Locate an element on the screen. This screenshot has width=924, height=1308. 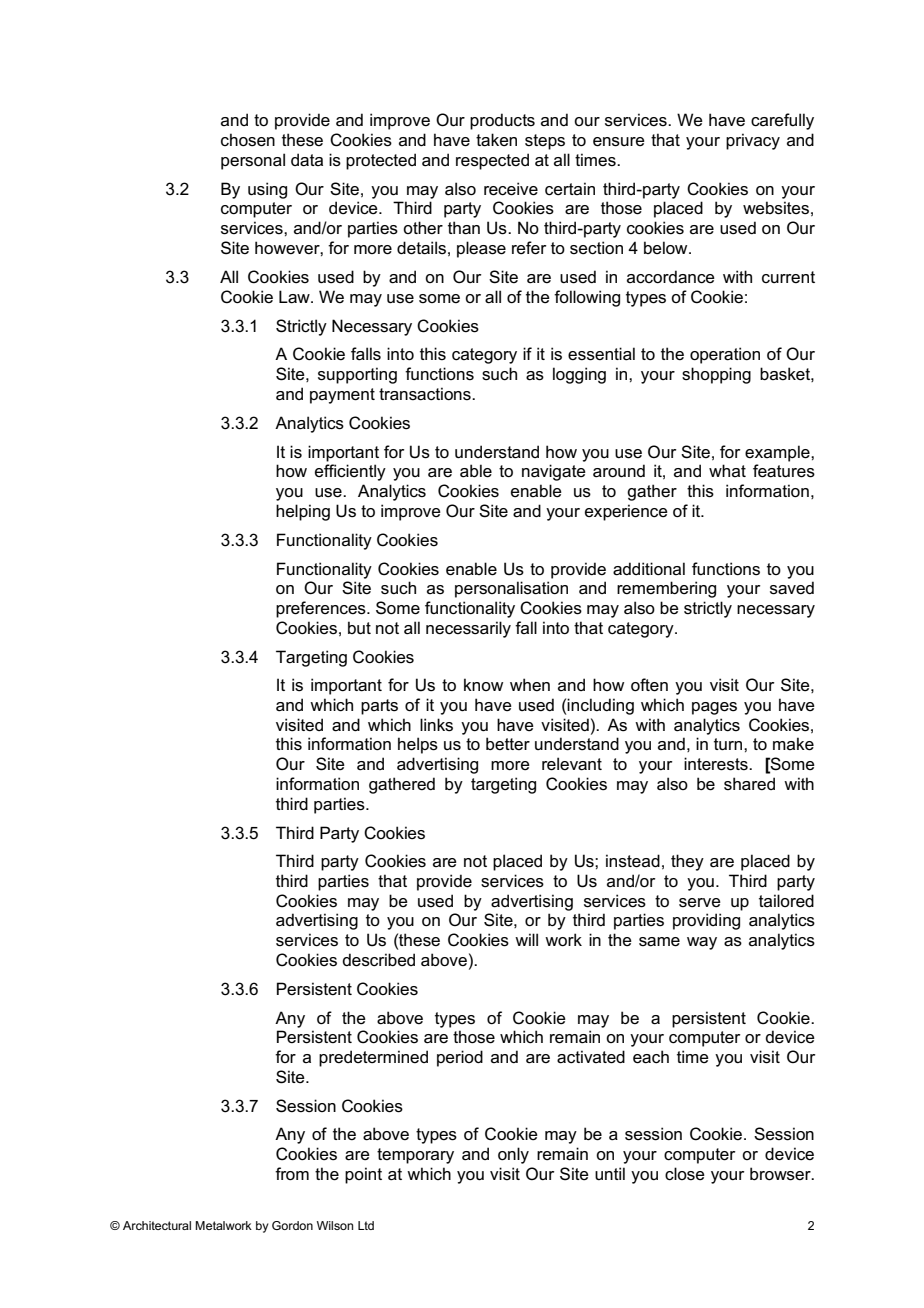
they is located at coordinates (687, 862).
